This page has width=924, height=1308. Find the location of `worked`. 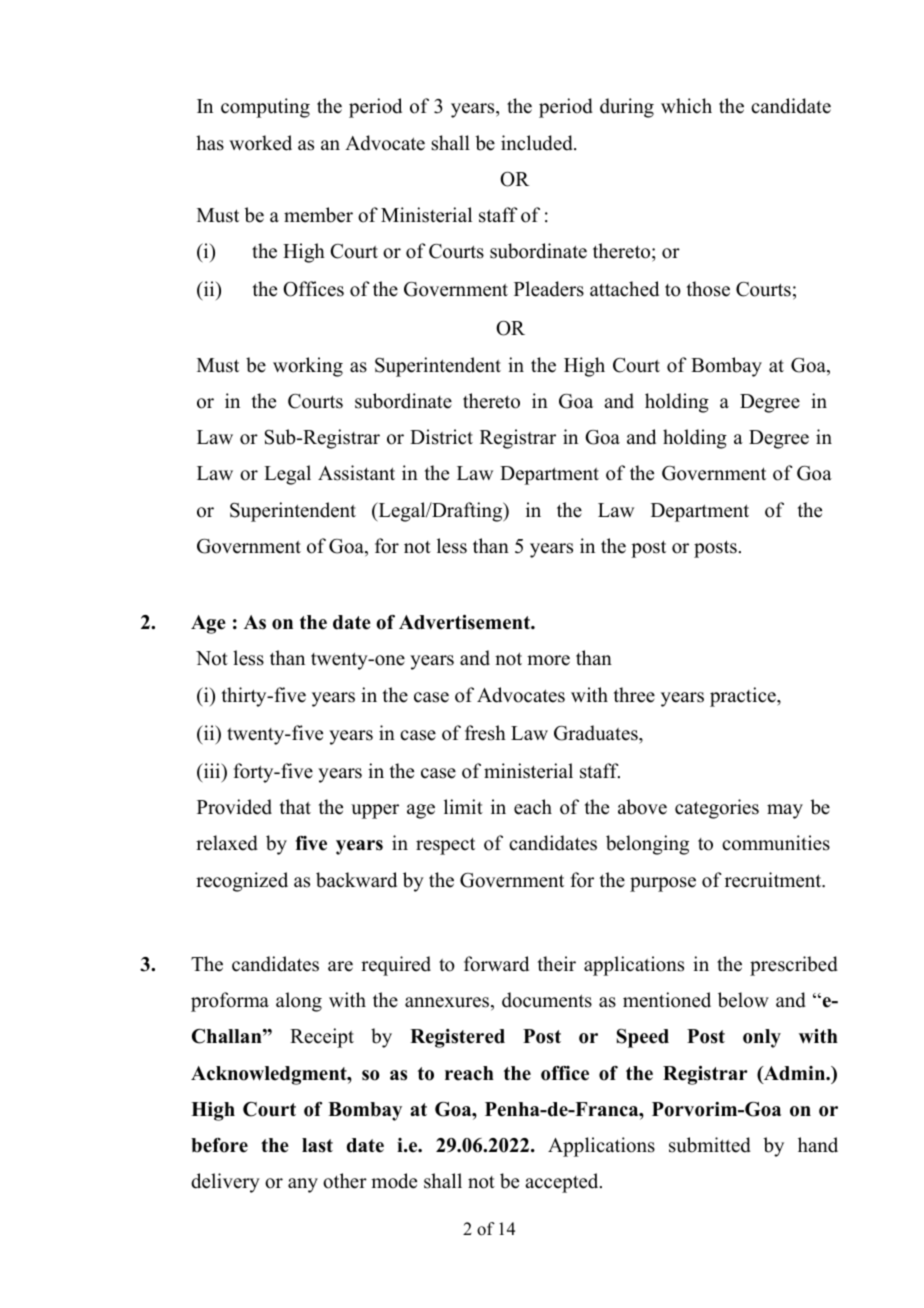

worked is located at coordinates (260, 143).
